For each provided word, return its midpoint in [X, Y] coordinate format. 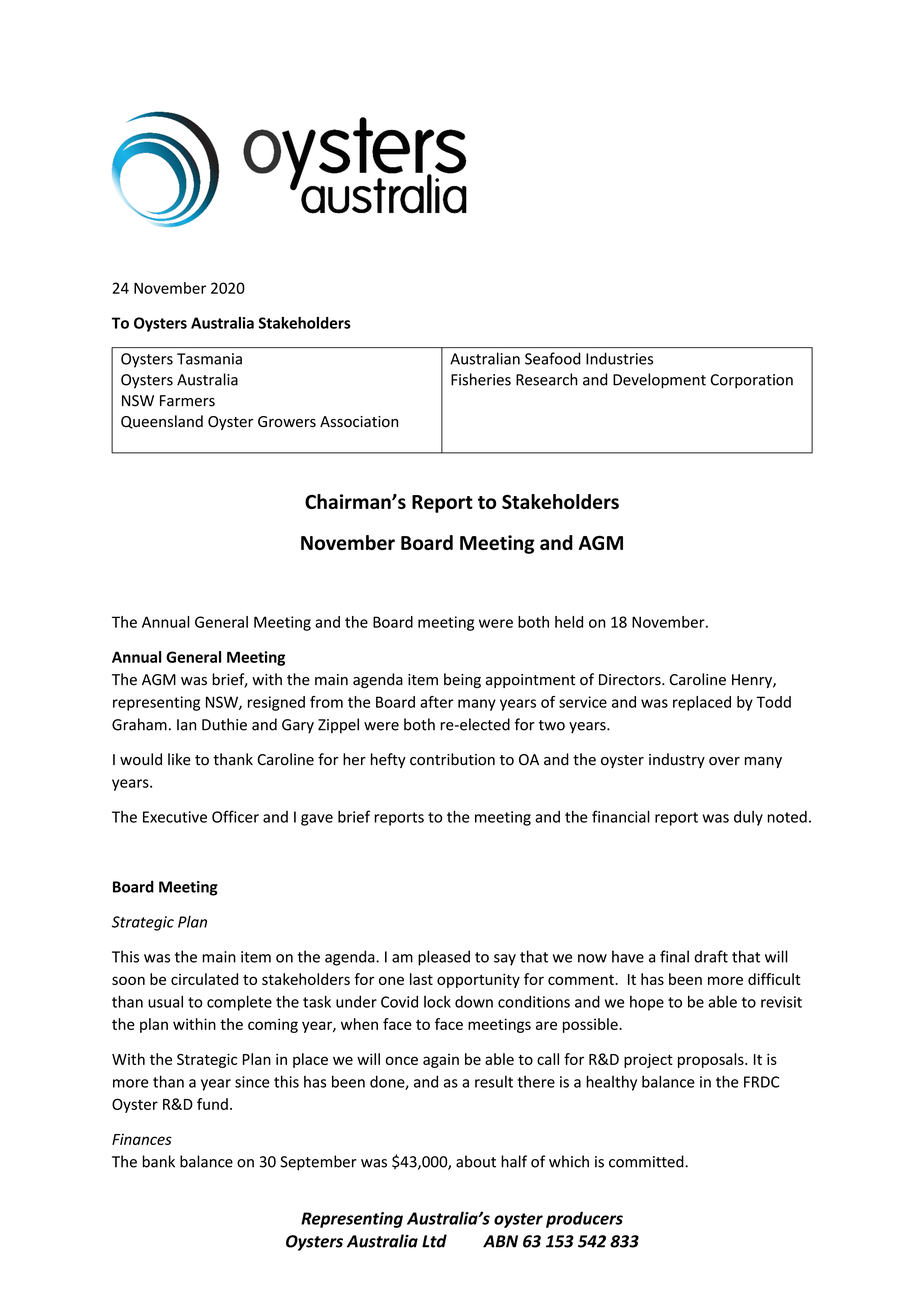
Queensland [162, 422]
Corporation [752, 381]
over [724, 761]
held [569, 622]
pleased [444, 958]
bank [158, 1161]
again [441, 1061]
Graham [139, 724]
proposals [712, 1060]
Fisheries [481, 379]
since [252, 1082]
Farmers [187, 401]
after [437, 702]
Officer [235, 816]
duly [748, 818]
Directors [631, 680]
